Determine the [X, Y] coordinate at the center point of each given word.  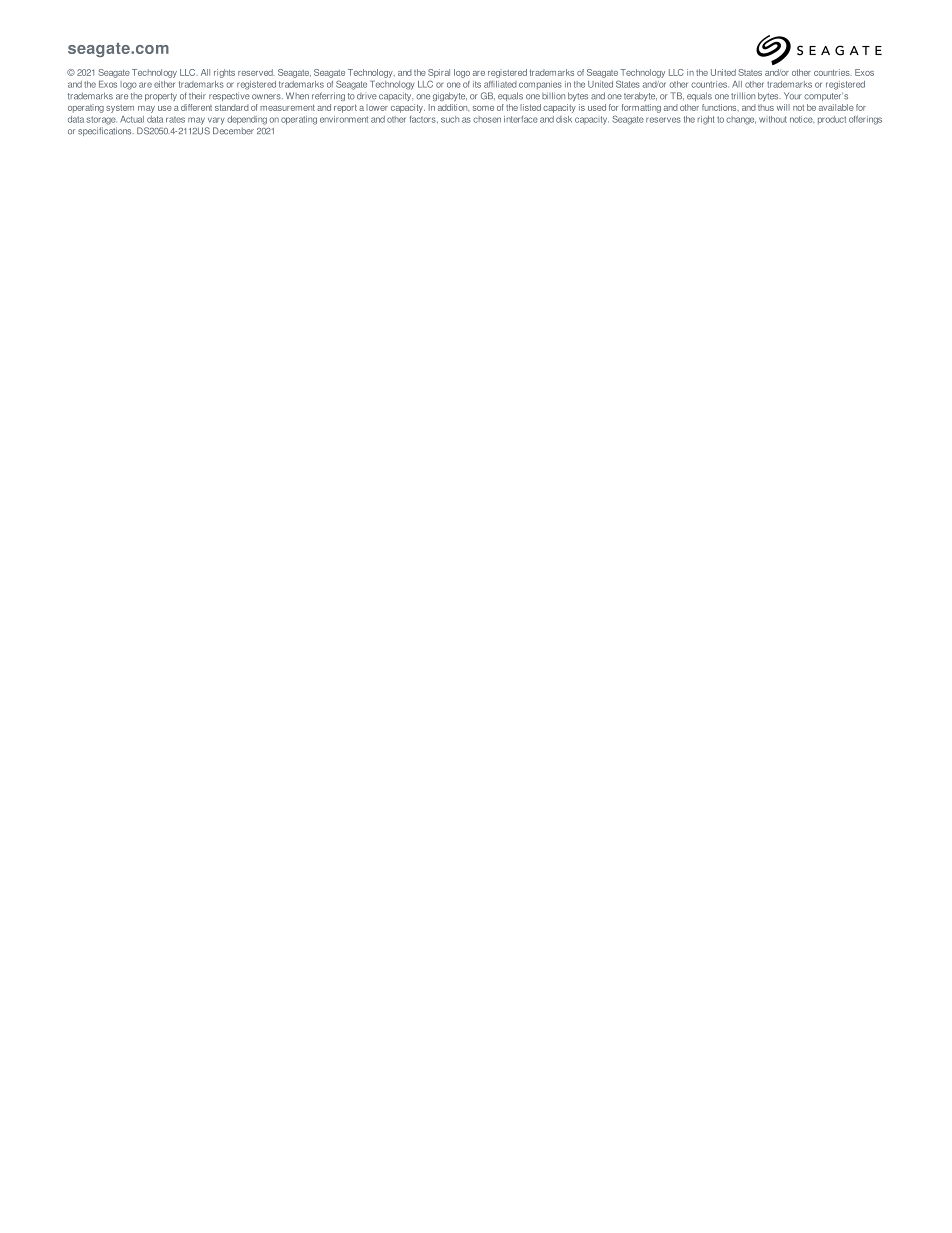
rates [175, 120]
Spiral [439, 73]
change [741, 120]
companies [540, 85]
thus [766, 107]
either [164, 84]
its [477, 84]
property [161, 97]
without [773, 119]
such [450, 119]
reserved [256, 72]
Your [793, 96]
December [233, 131]
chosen [487, 119]
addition [453, 107]
